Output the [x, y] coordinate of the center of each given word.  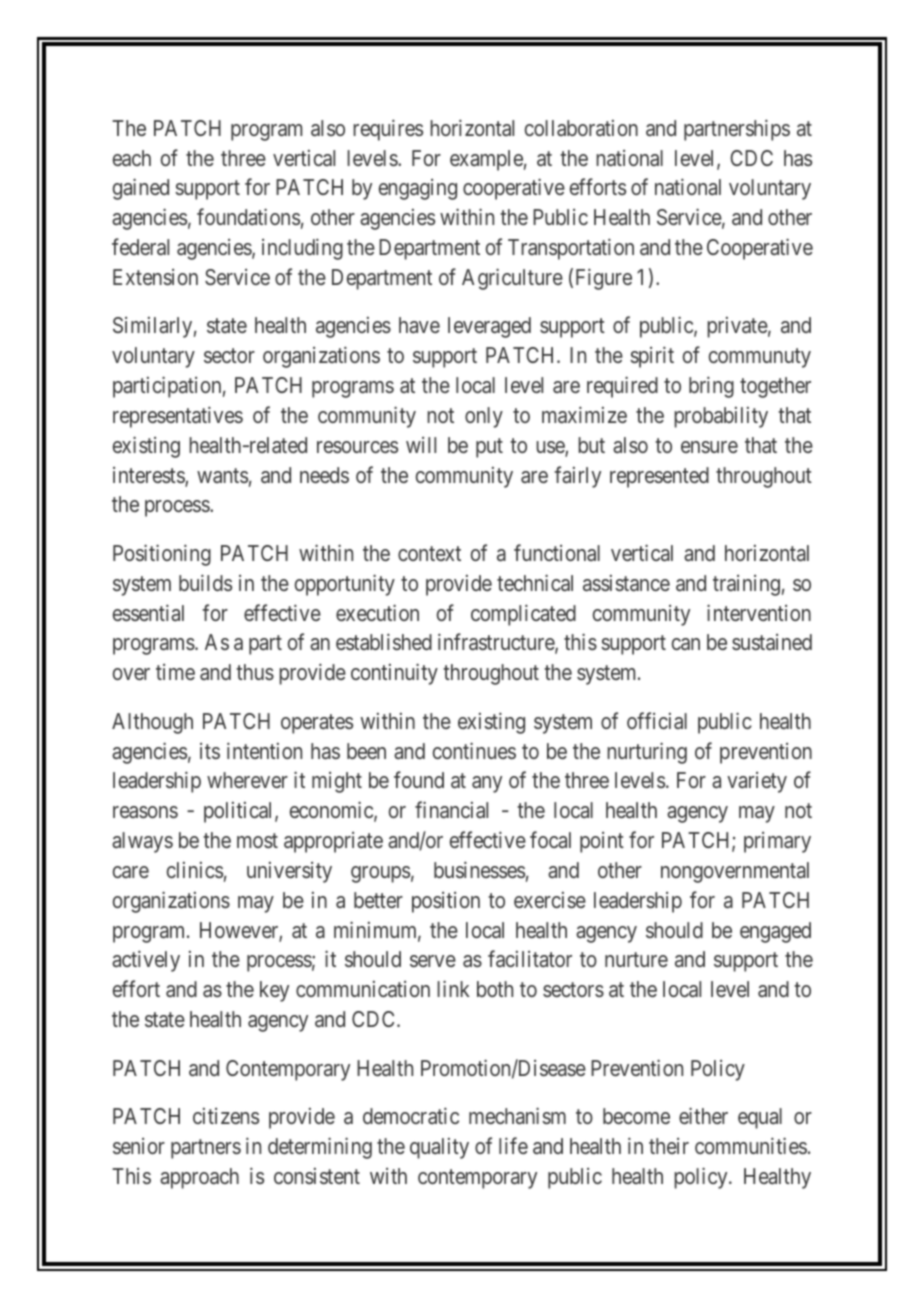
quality [439, 1148]
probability [721, 417]
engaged [775, 932]
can [686, 644]
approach [199, 1178]
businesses [479, 869]
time [175, 672]
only [484, 417]
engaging [418, 189]
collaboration [581, 128]
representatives [178, 417]
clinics [195, 870]
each [132, 158]
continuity [394, 674]
